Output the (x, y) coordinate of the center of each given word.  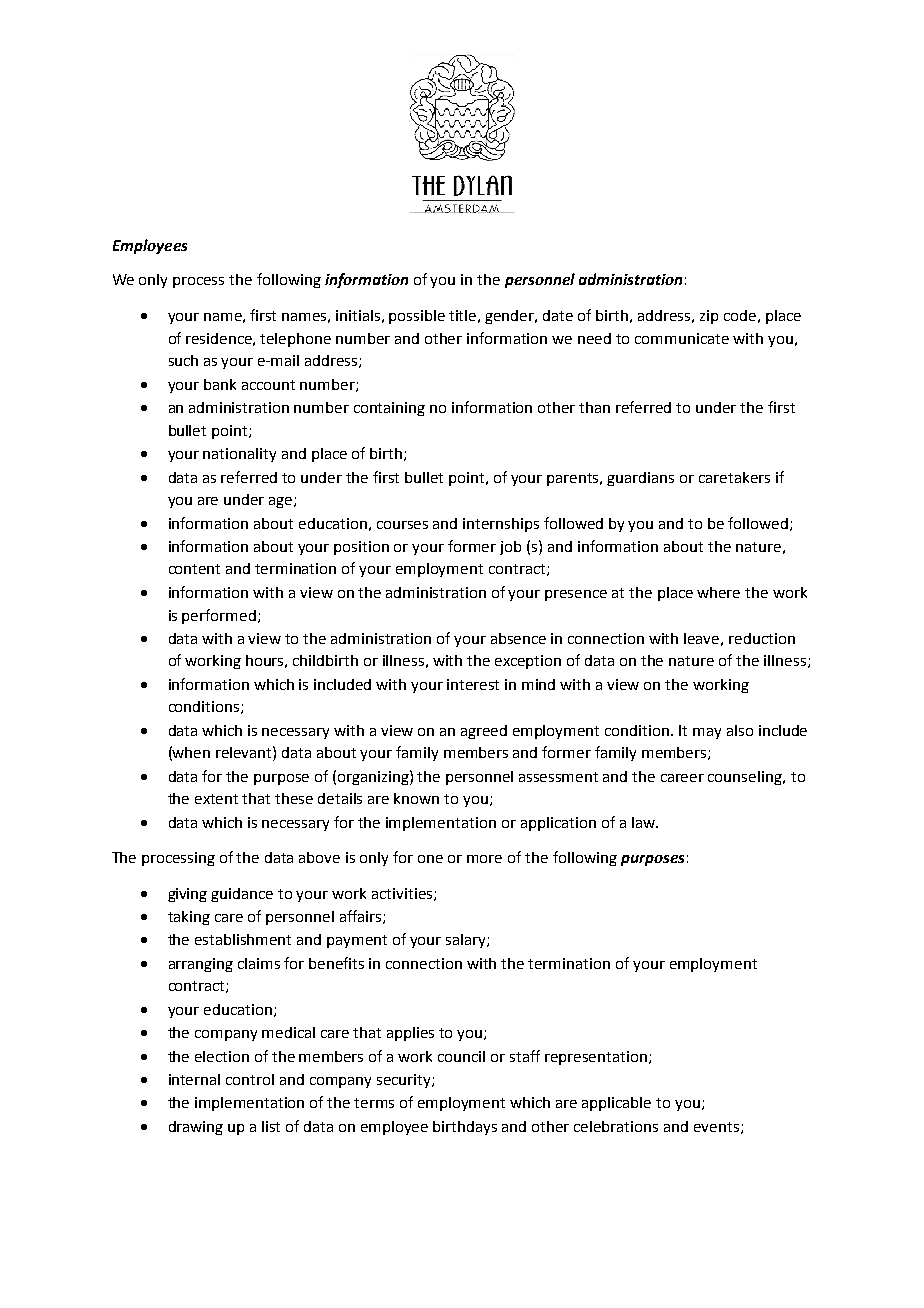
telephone (295, 340)
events (716, 1127)
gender (511, 317)
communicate (682, 338)
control (250, 1079)
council (461, 1056)
